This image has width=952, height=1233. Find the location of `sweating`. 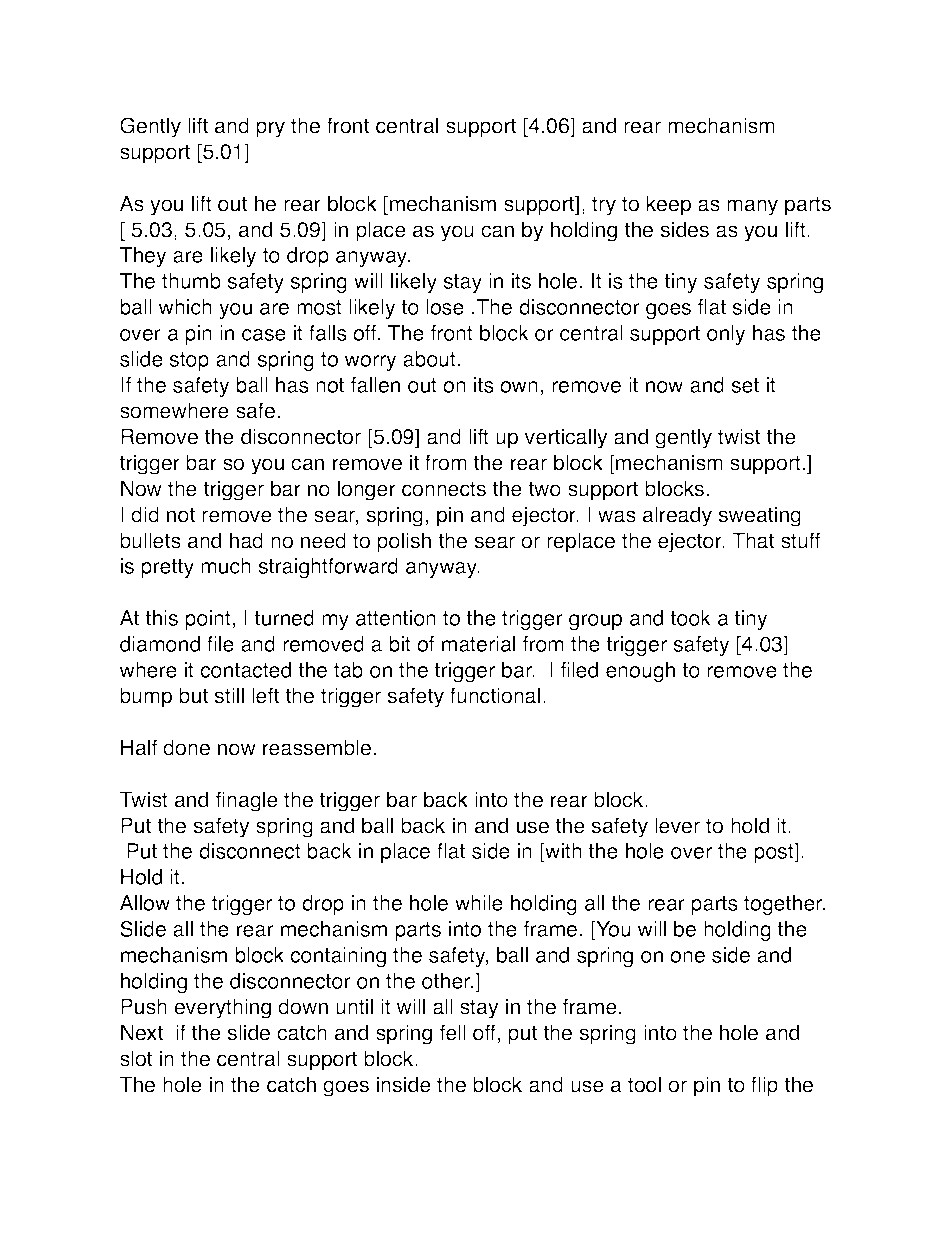

sweating is located at coordinates (759, 516).
